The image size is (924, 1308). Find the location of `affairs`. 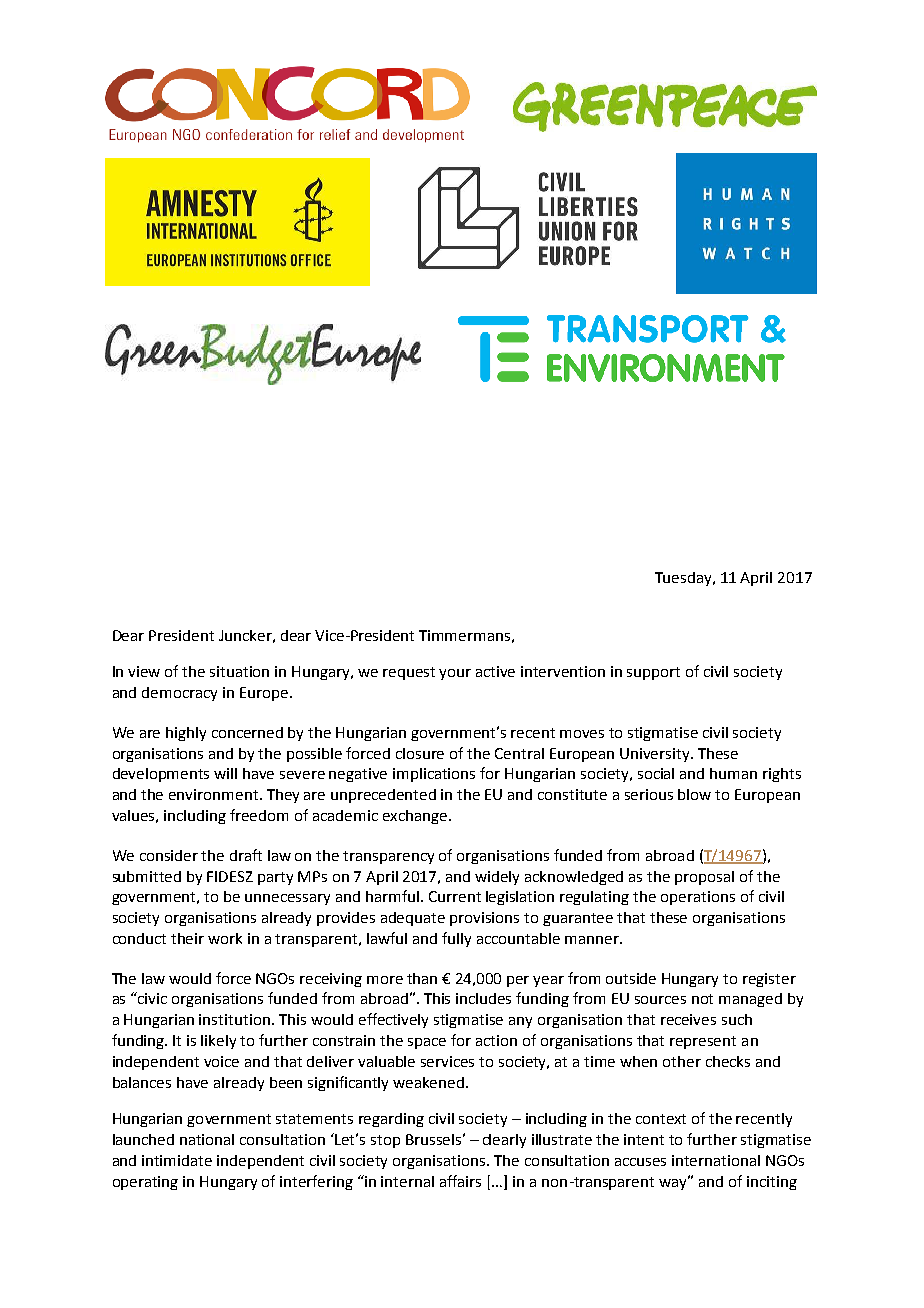

affairs is located at coordinates (460, 1181).
